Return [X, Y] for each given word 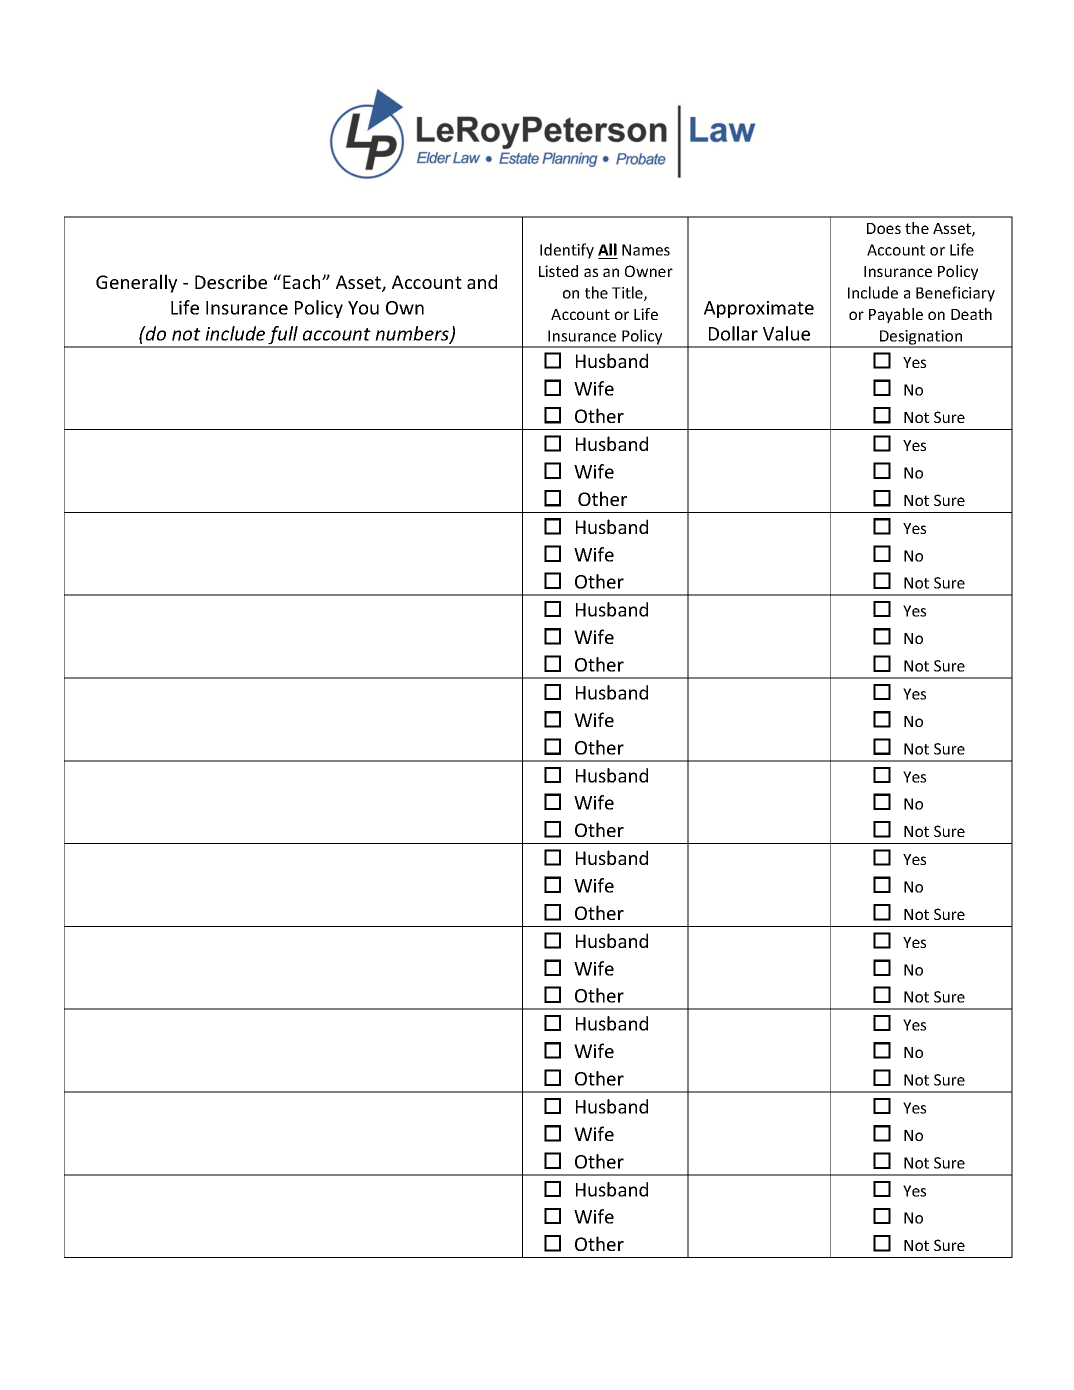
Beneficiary [955, 294]
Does [884, 228]
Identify [567, 251]
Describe [231, 281]
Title [628, 293]
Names [646, 250]
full [283, 336]
